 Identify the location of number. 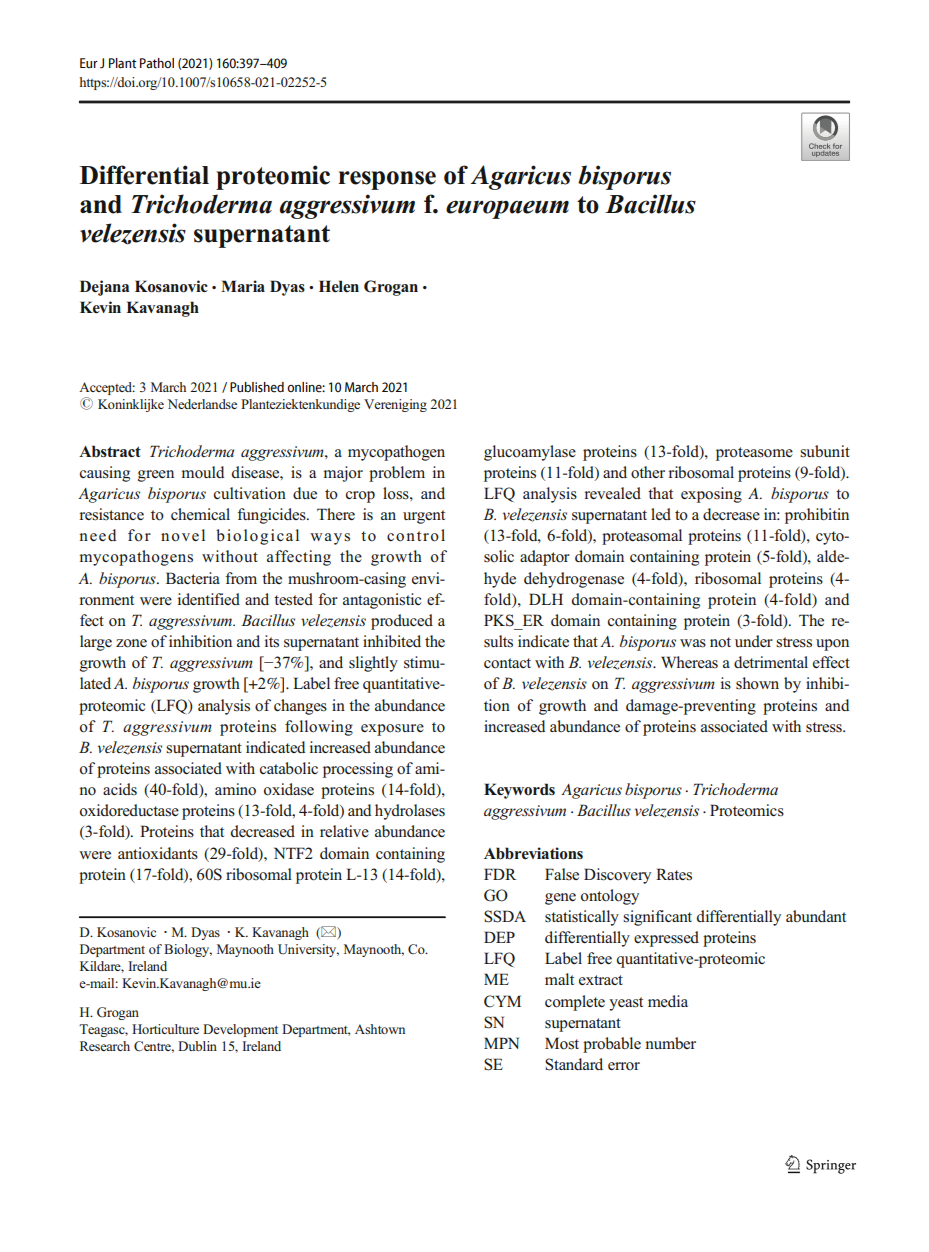
(670, 1043).
